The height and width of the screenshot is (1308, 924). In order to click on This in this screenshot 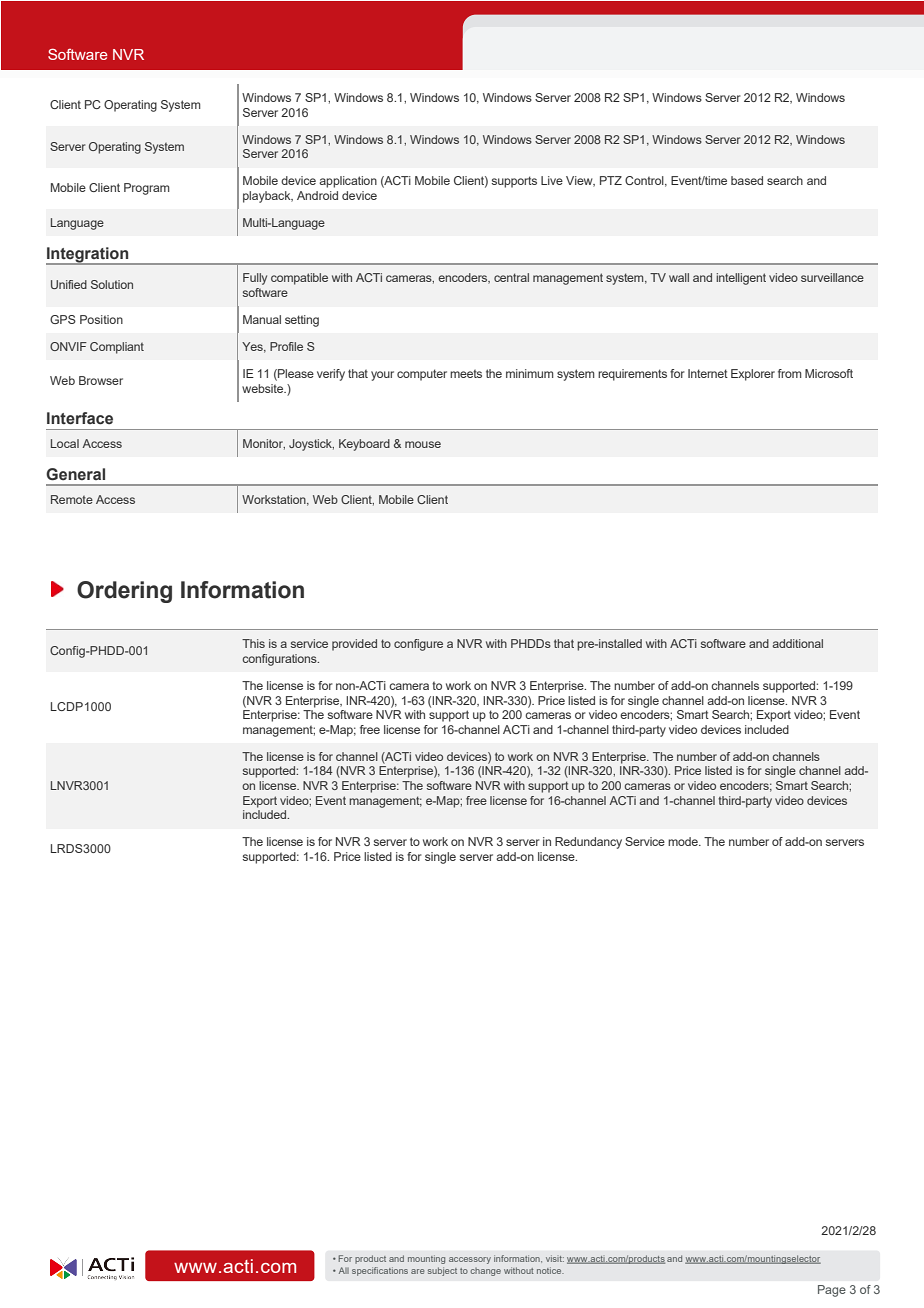, I will do `click(253, 643)`.
